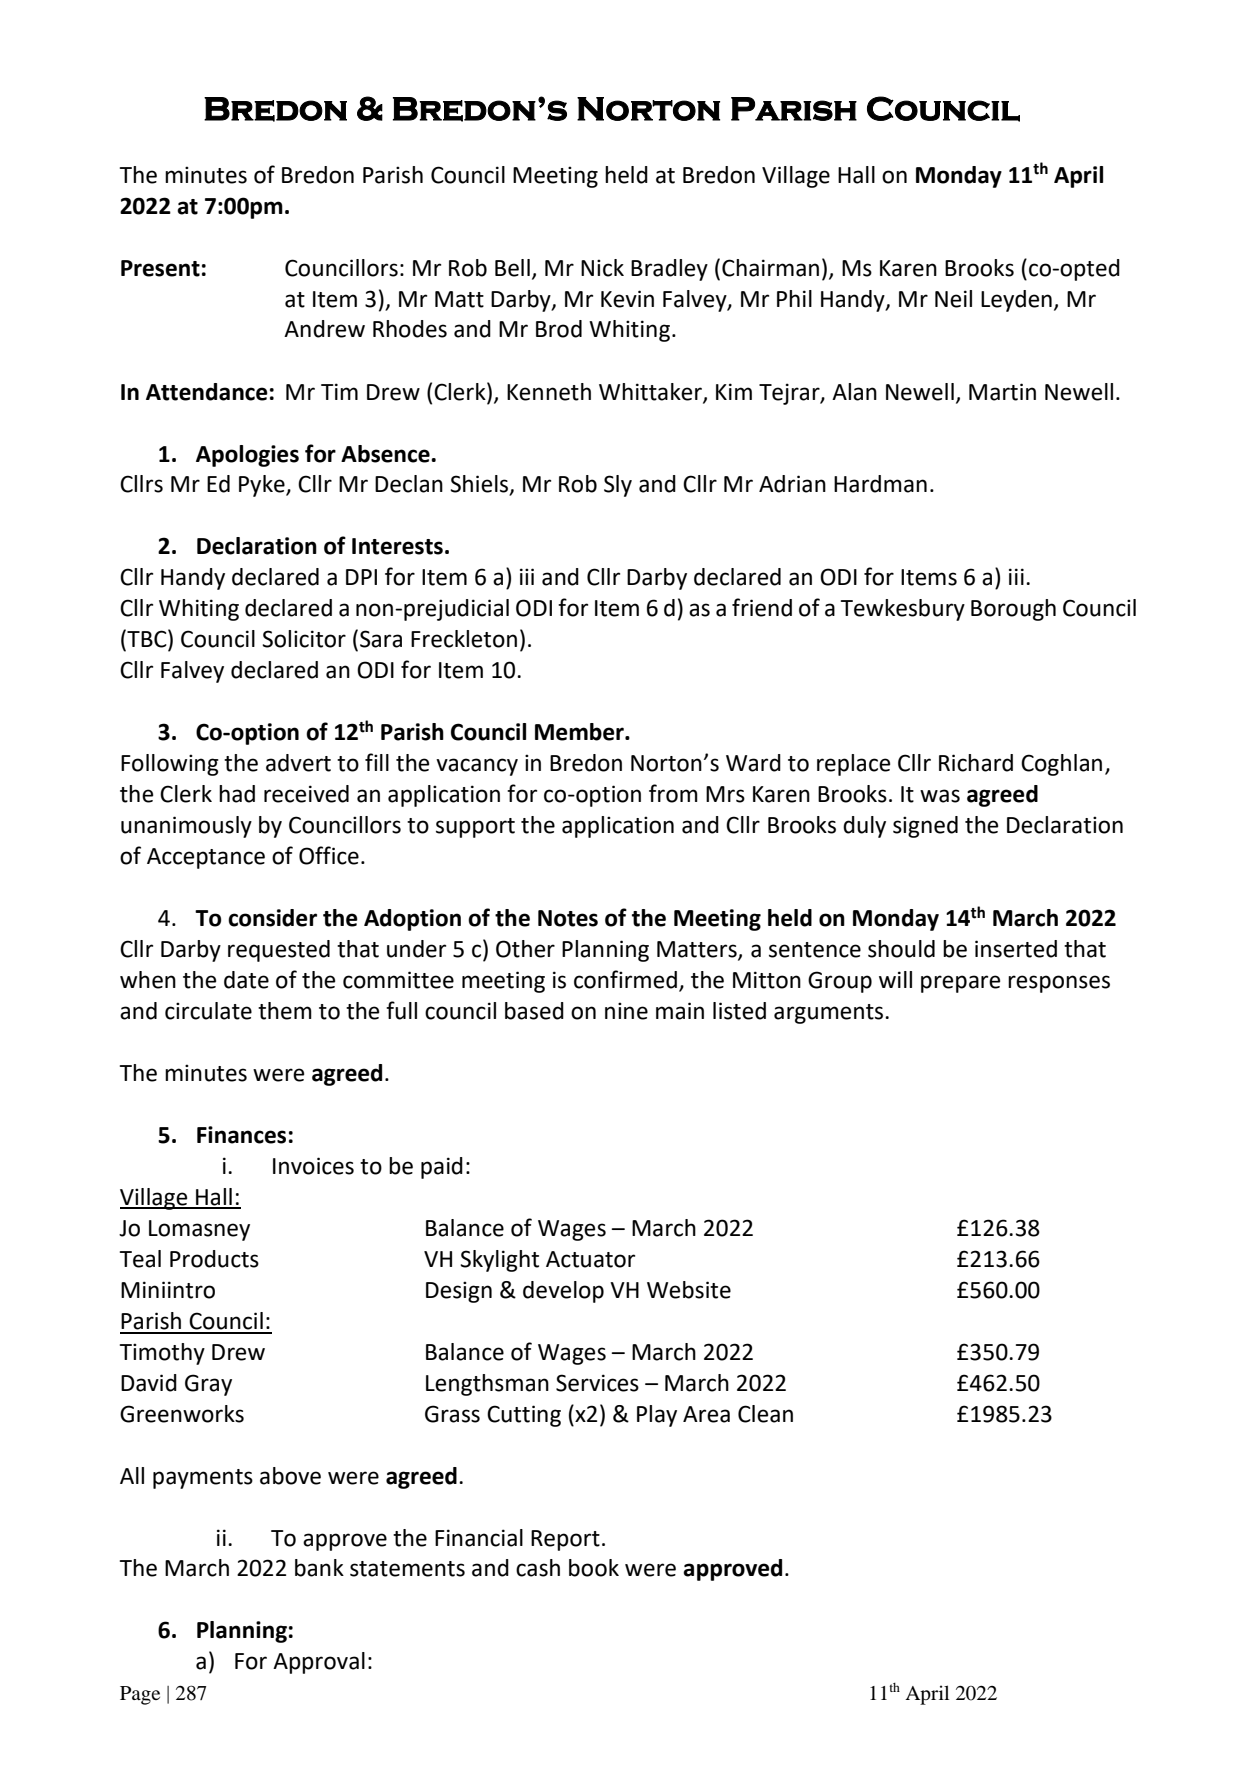 The height and width of the document is (1780, 1258). What do you see at coordinates (953, 299) in the document?
I see `Neil` at bounding box center [953, 299].
